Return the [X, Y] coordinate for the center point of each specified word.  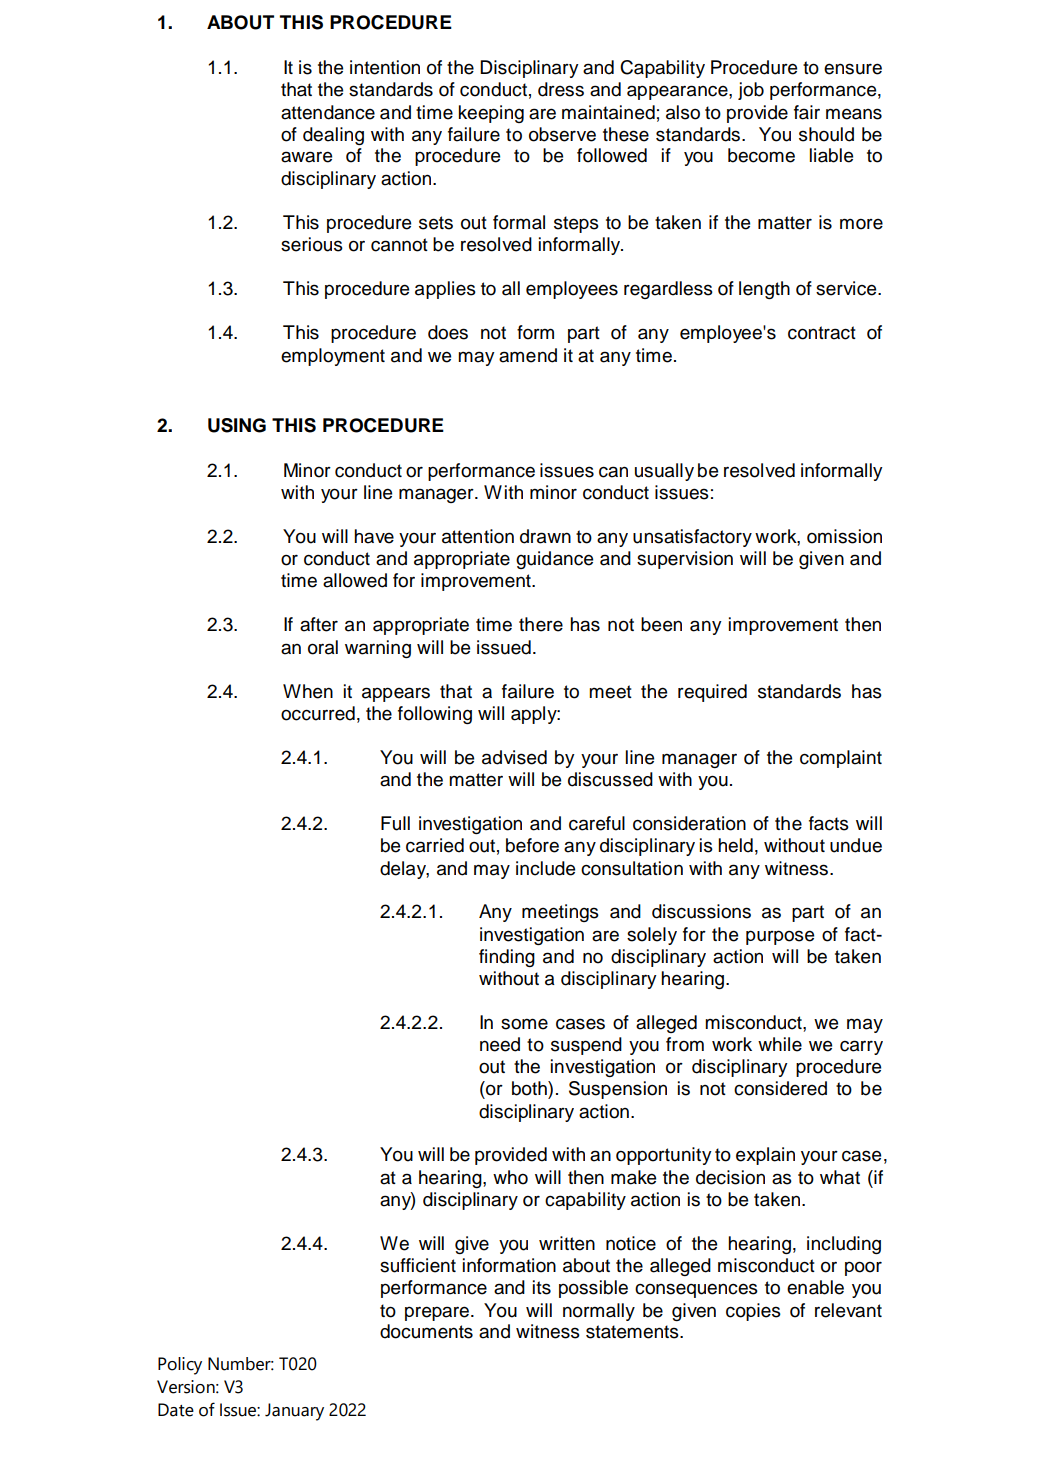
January [294, 1412]
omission [844, 536]
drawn [545, 536]
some [524, 1024]
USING [237, 425]
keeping [491, 114]
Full [395, 823]
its [542, 1287]
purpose [780, 937]
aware [306, 157]
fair [807, 112]
